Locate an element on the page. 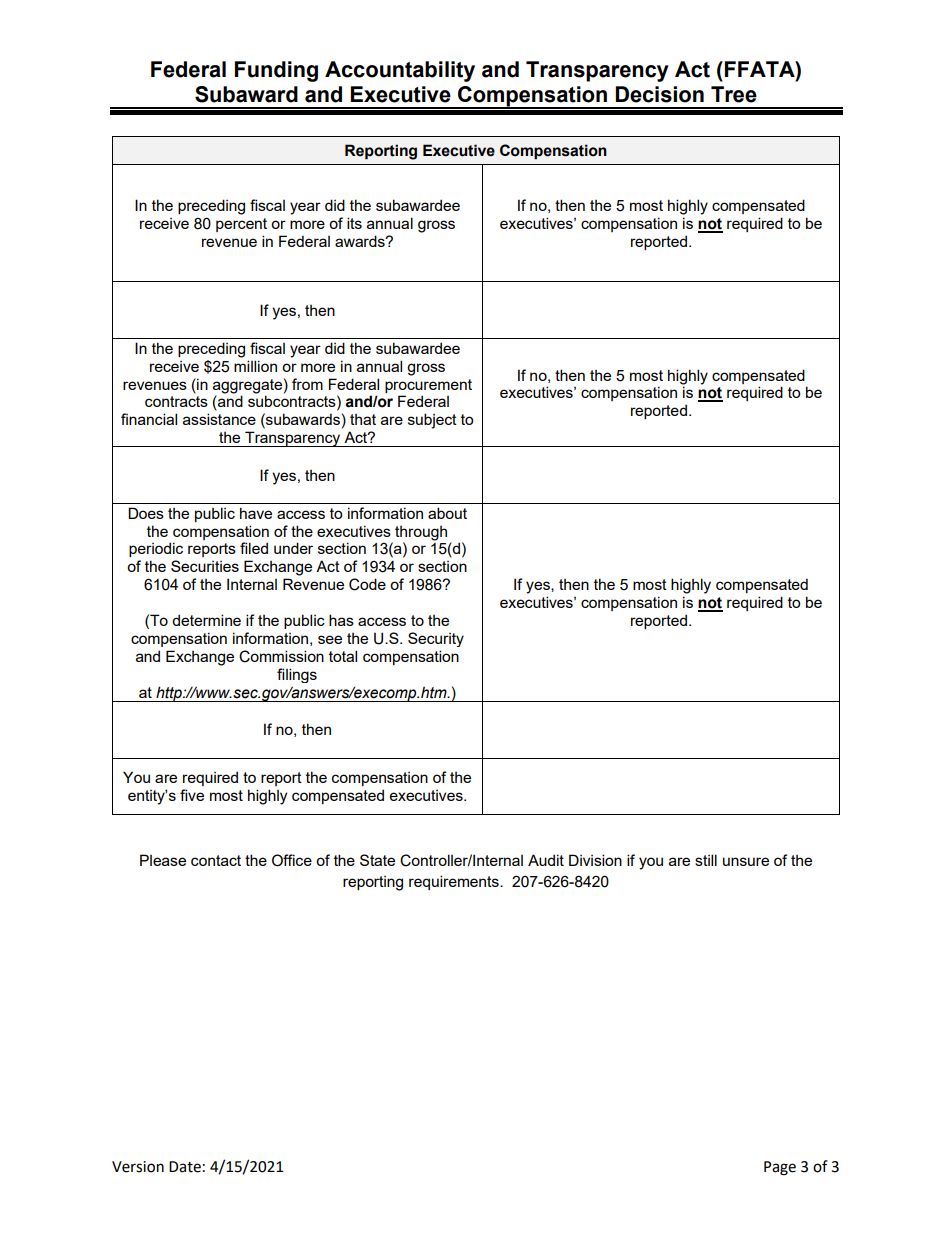 This page has width=952, height=1233. still is located at coordinates (706, 860).
